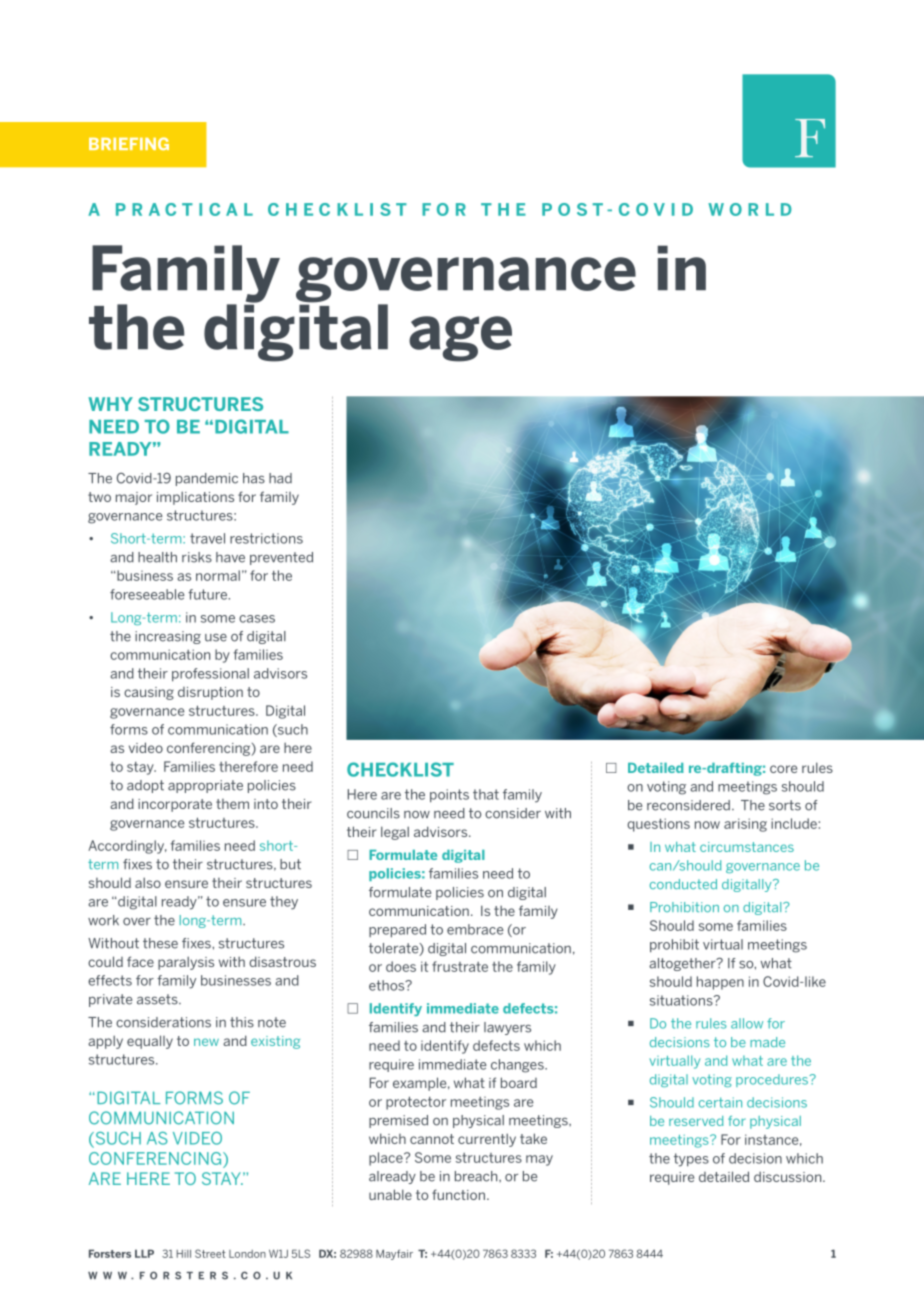 The width and height of the image is (924, 1308). I want to click on types, so click(691, 1160).
